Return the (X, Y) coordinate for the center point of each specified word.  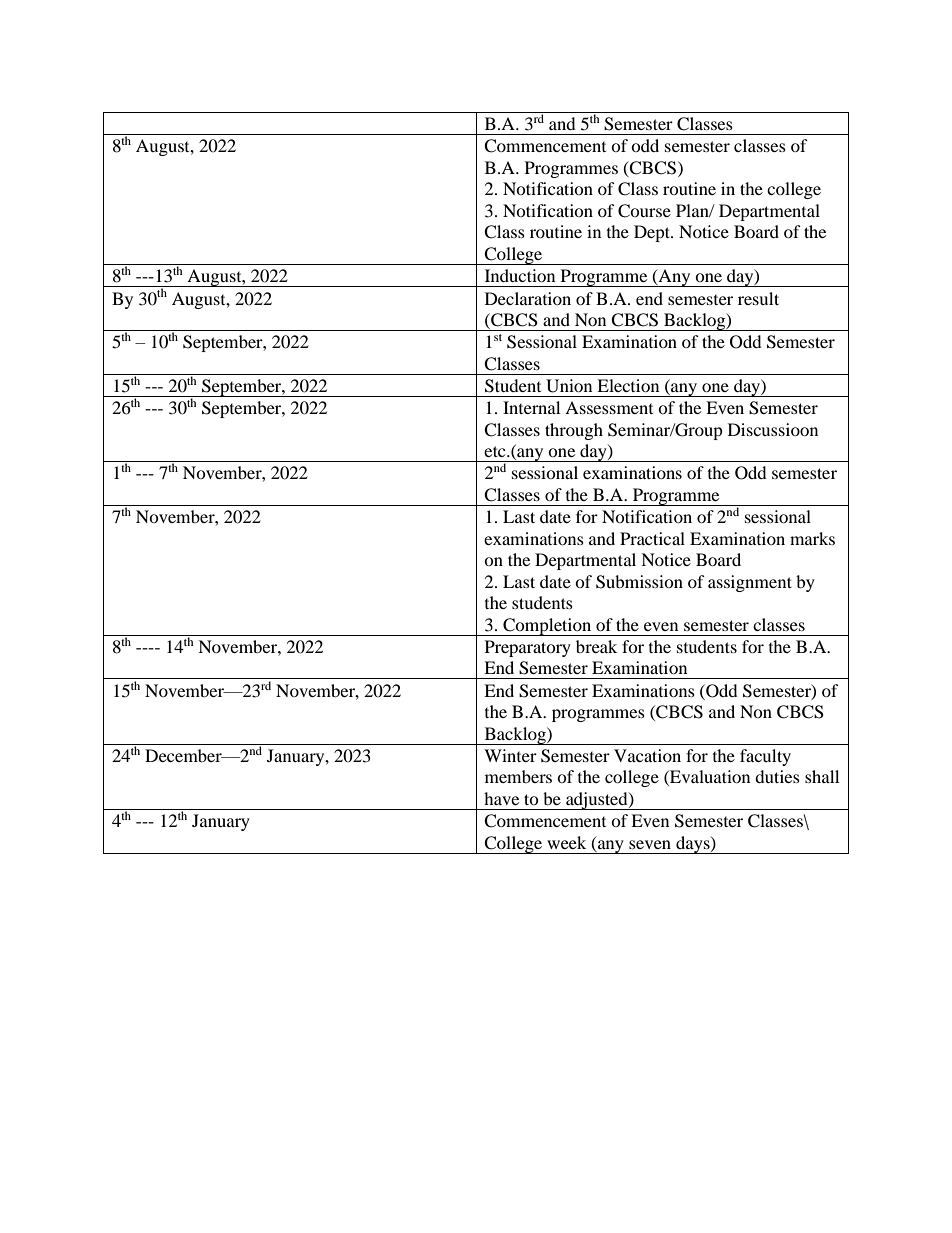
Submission (639, 582)
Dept (653, 233)
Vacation (647, 755)
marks (812, 538)
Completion (547, 627)
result (758, 298)
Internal (531, 407)
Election (628, 385)
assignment (750, 583)
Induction (520, 275)
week (566, 842)
